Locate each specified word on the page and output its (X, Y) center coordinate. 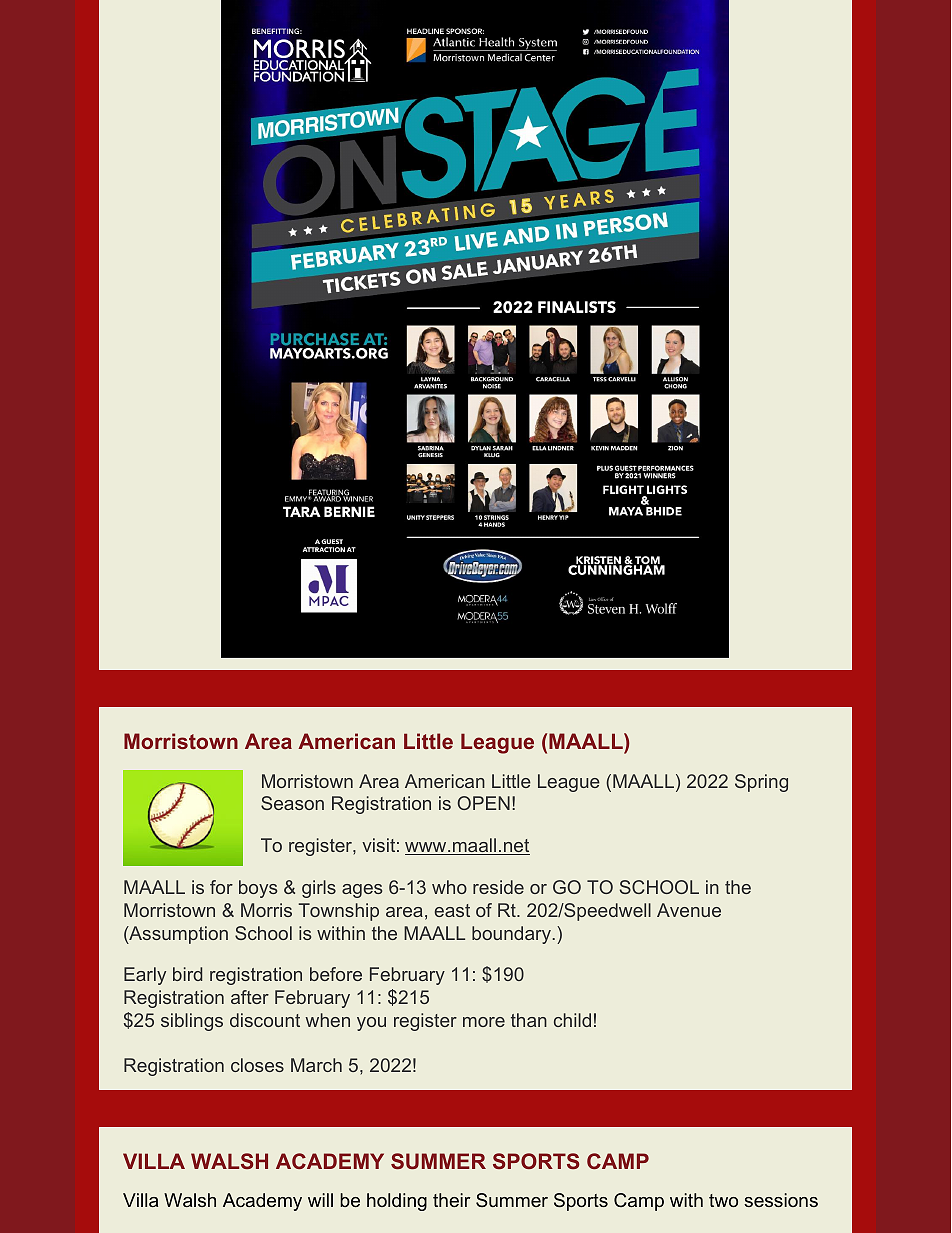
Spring (761, 783)
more (484, 1022)
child (572, 1020)
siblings (192, 1022)
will (320, 1200)
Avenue (689, 910)
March (316, 1065)
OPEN (483, 803)
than (529, 1020)
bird (187, 974)
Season (292, 803)
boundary (511, 935)
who (449, 887)
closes (257, 1065)
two (723, 1200)
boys (258, 889)
